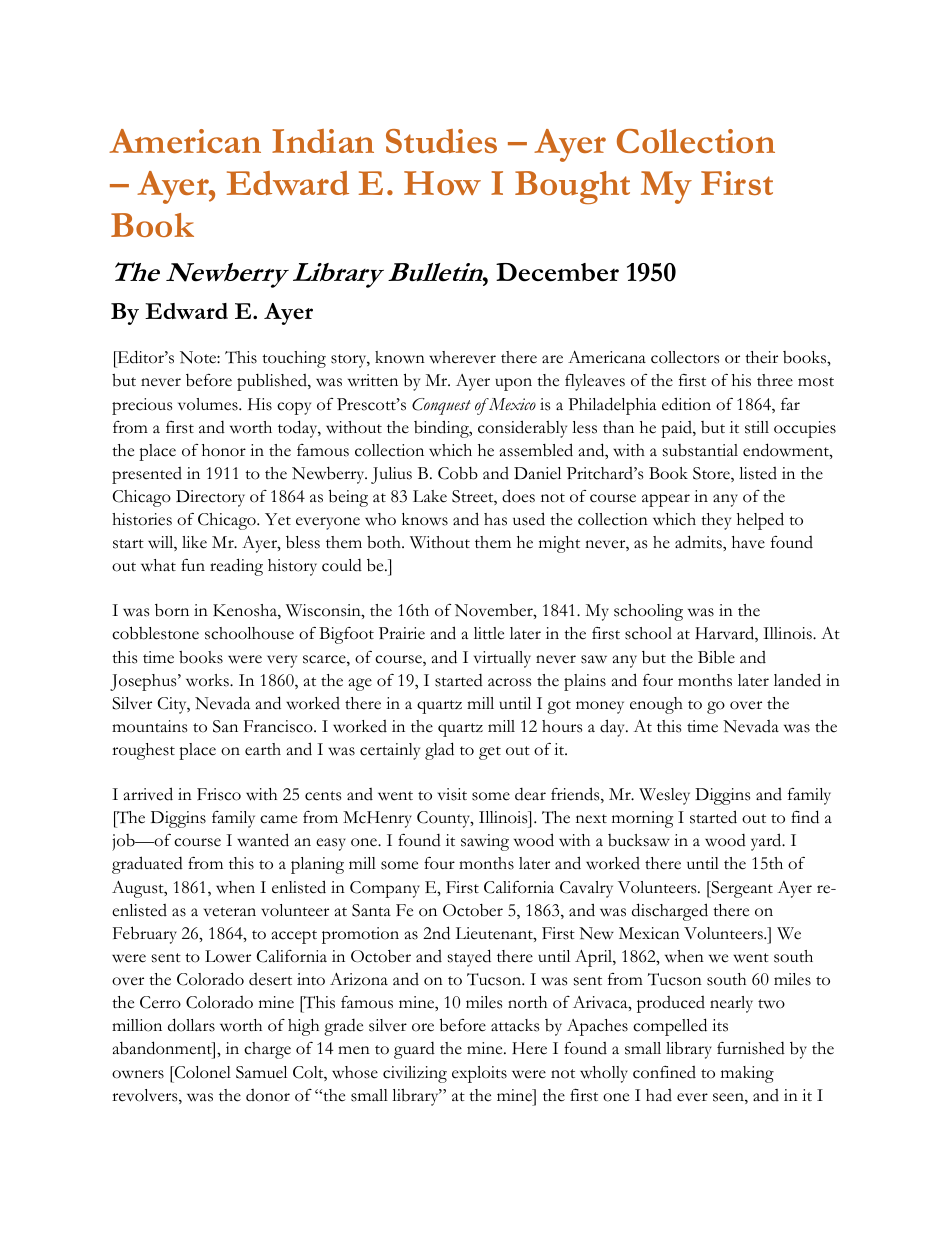  Describe the element at coordinates (716, 521) in the screenshot. I see `they` at that location.
